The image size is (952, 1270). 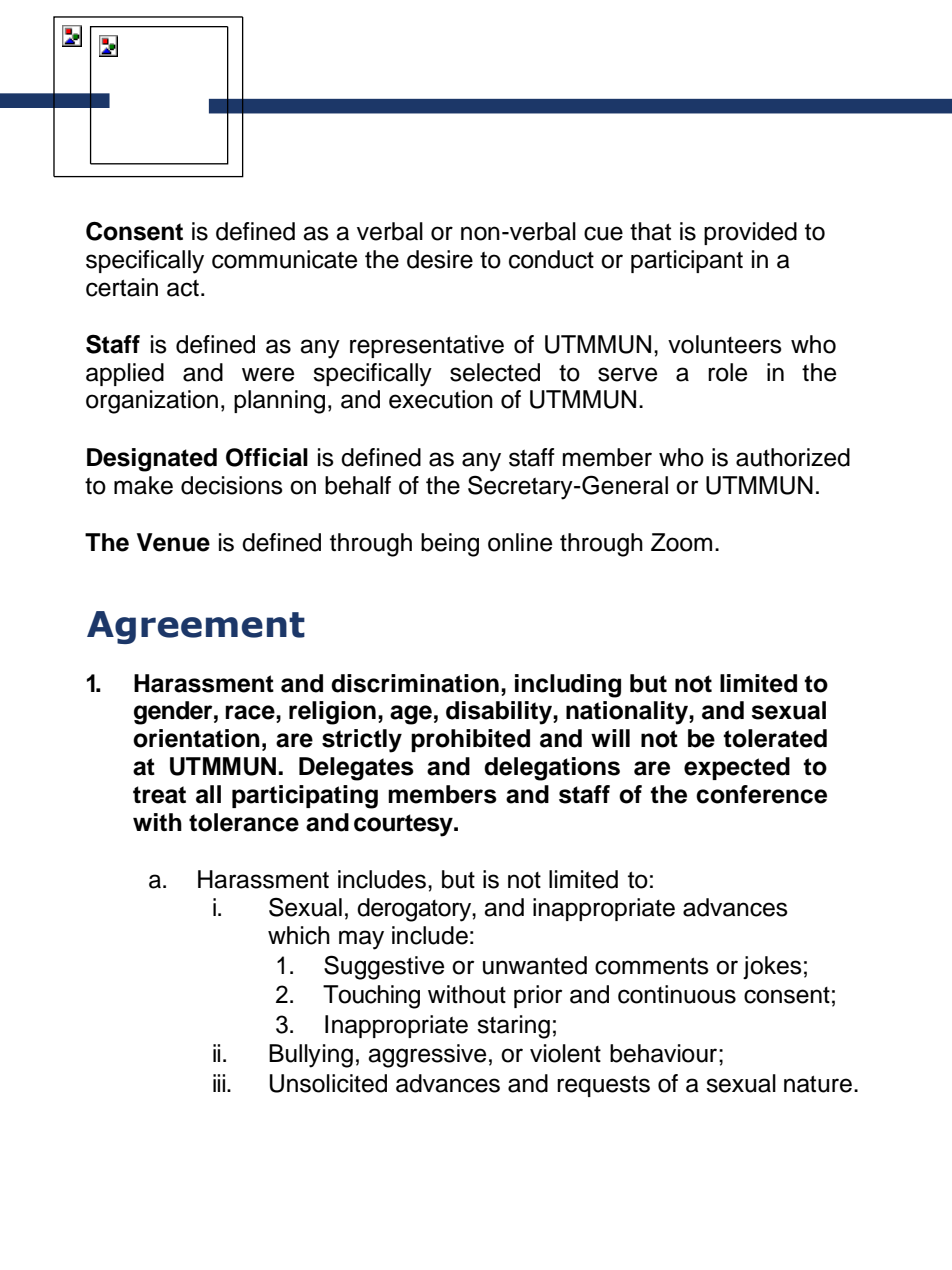 What do you see at coordinates (427, 1056) in the page?
I see `aggressive` at bounding box center [427, 1056].
